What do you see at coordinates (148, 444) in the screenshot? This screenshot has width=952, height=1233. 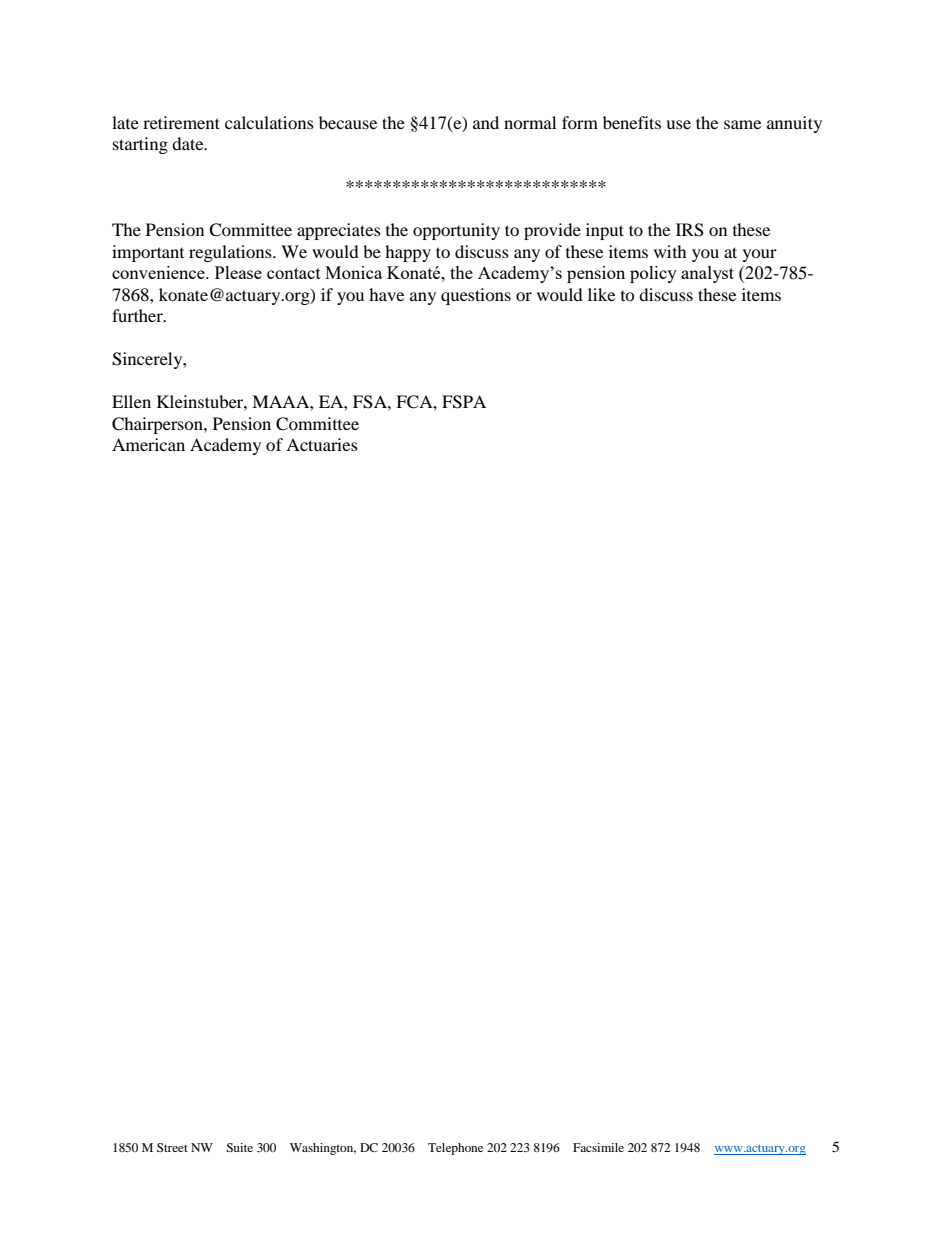 I see `American` at bounding box center [148, 444].
